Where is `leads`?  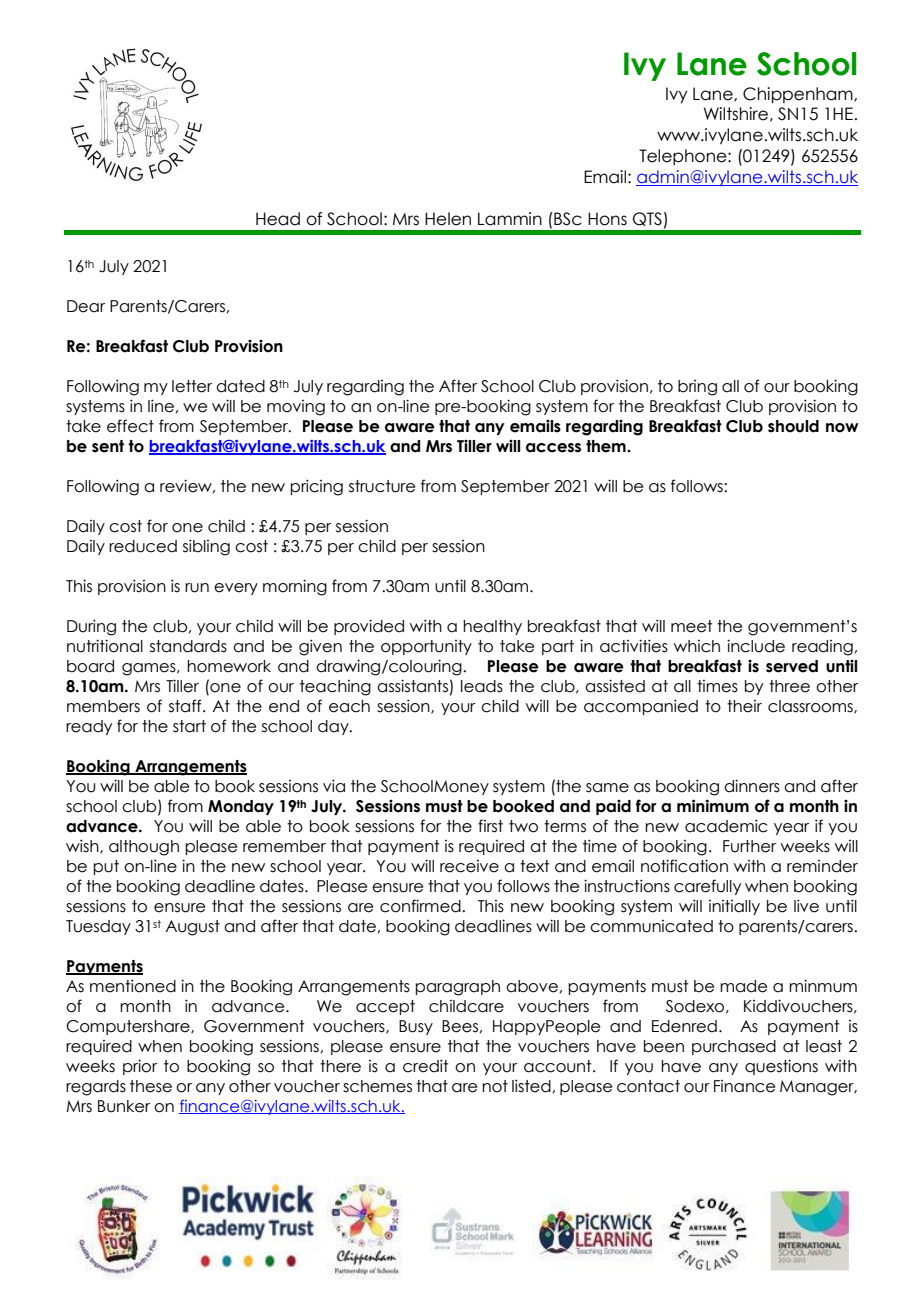
leads is located at coordinates (482, 686).
